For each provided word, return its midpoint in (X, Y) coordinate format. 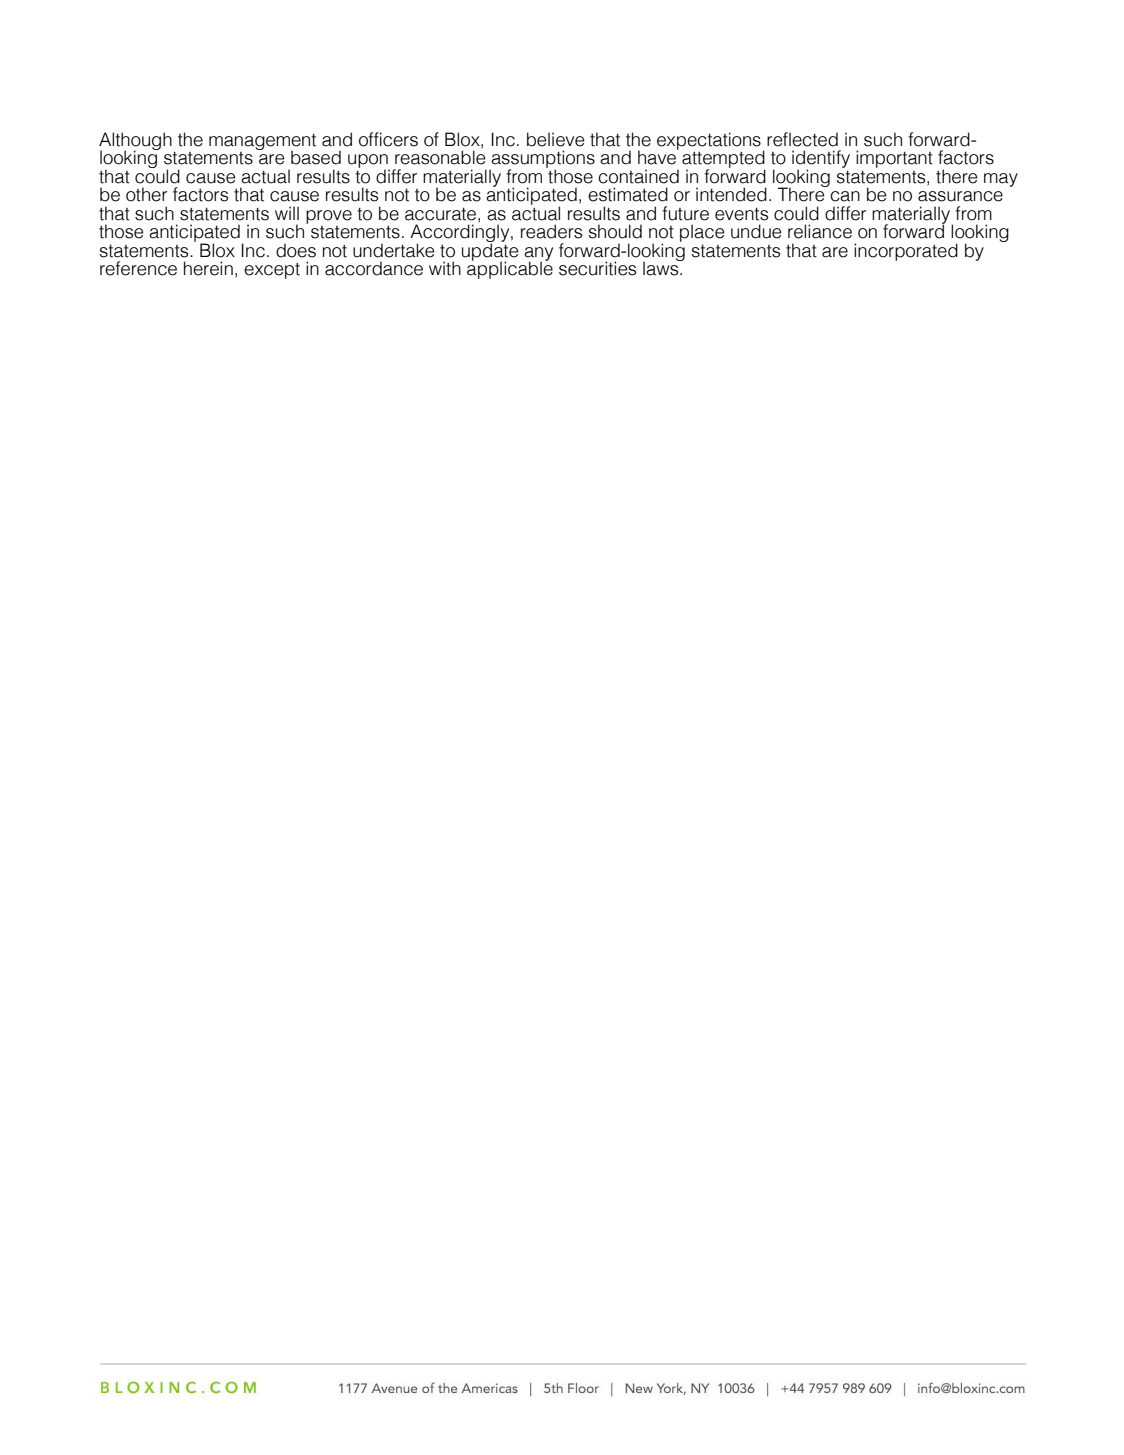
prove (329, 217)
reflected (802, 139)
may (1001, 180)
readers (551, 231)
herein (208, 268)
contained (638, 176)
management (262, 143)
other (146, 194)
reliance (820, 231)
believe (556, 139)
